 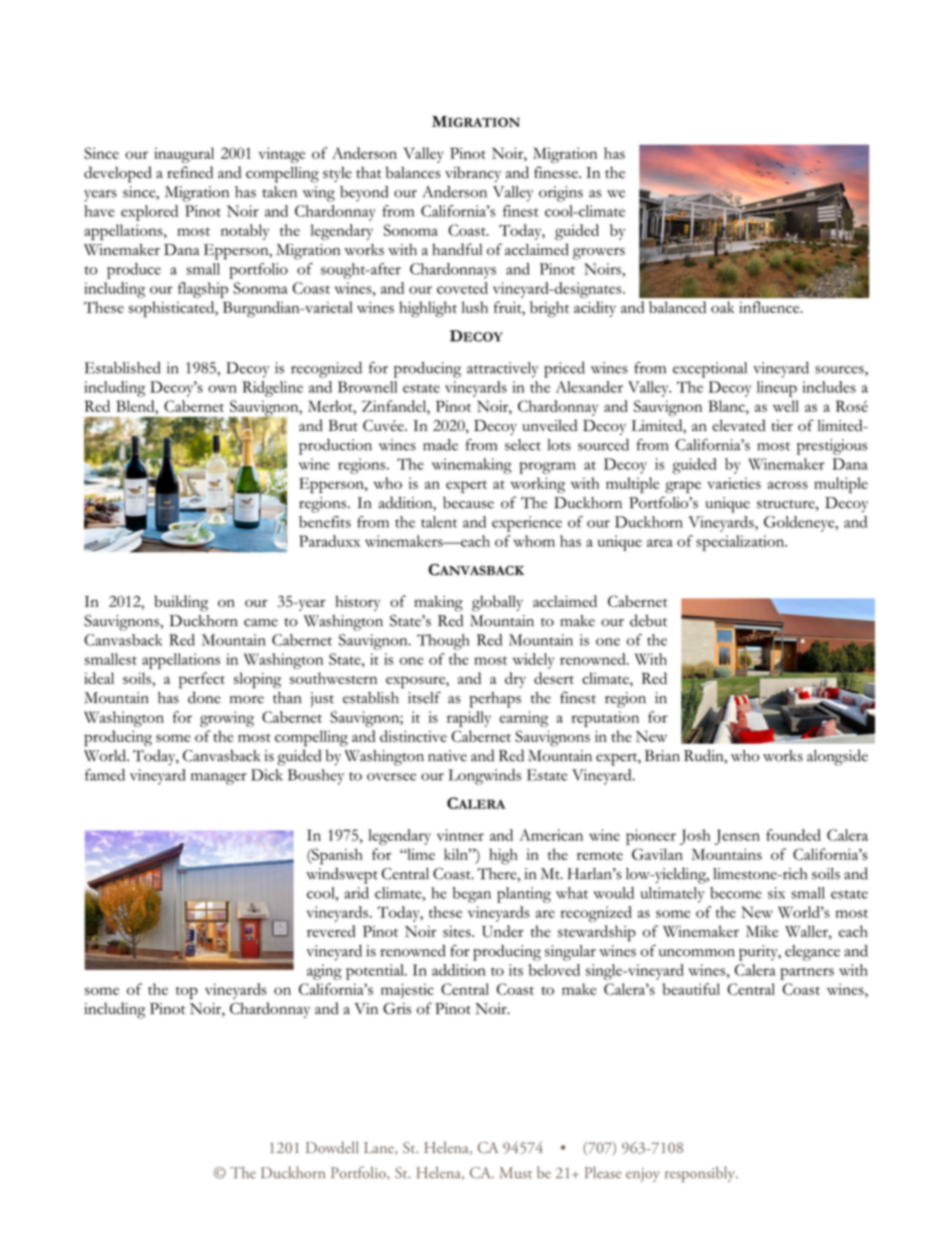 What do you see at coordinates (502, 370) in the page?
I see `attractively` at bounding box center [502, 370].
